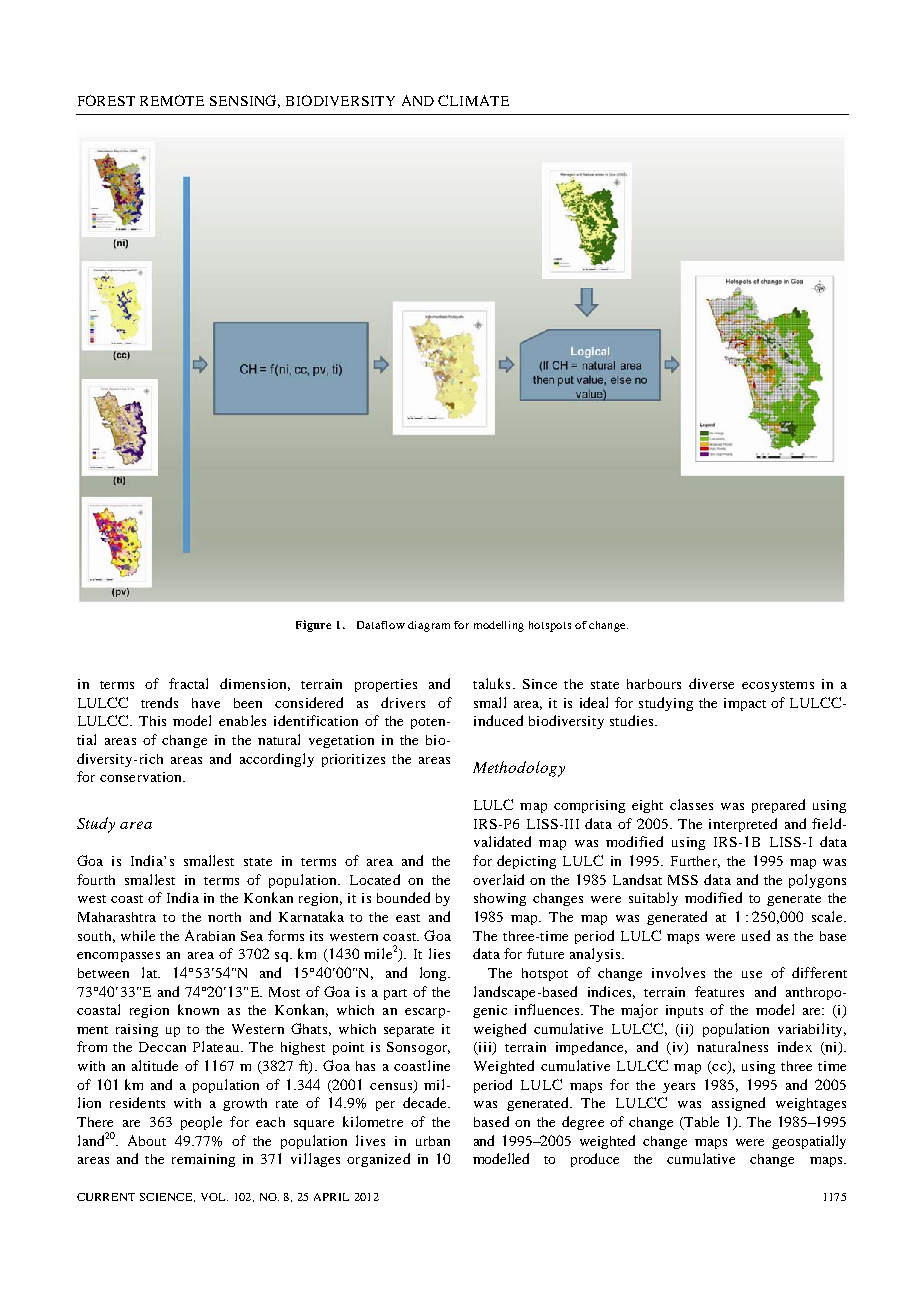 The height and width of the screenshot is (1308, 924). Describe the element at coordinates (188, 683) in the screenshot. I see `fractal` at that location.
